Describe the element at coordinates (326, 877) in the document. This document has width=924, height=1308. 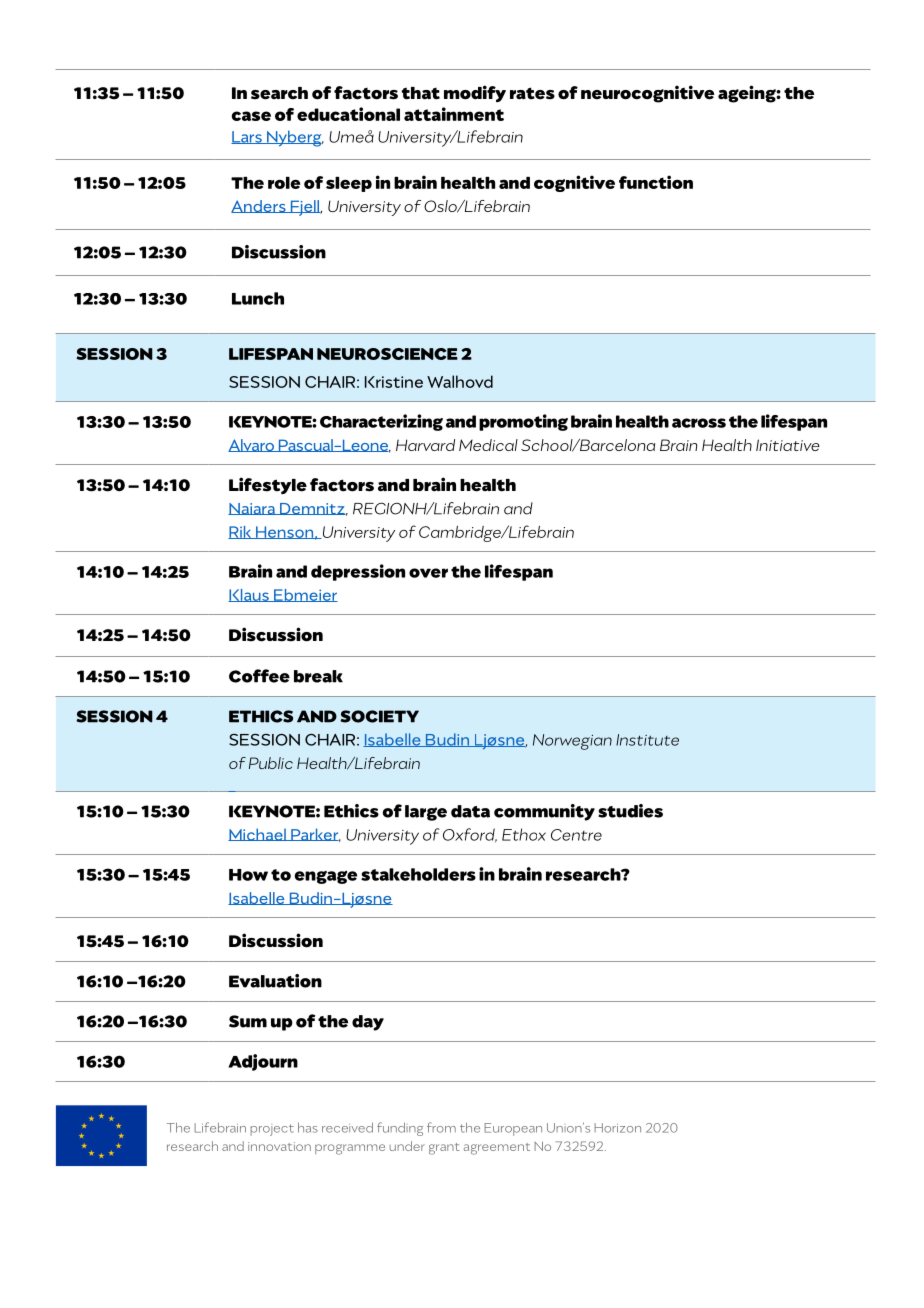
I see `engage` at that location.
